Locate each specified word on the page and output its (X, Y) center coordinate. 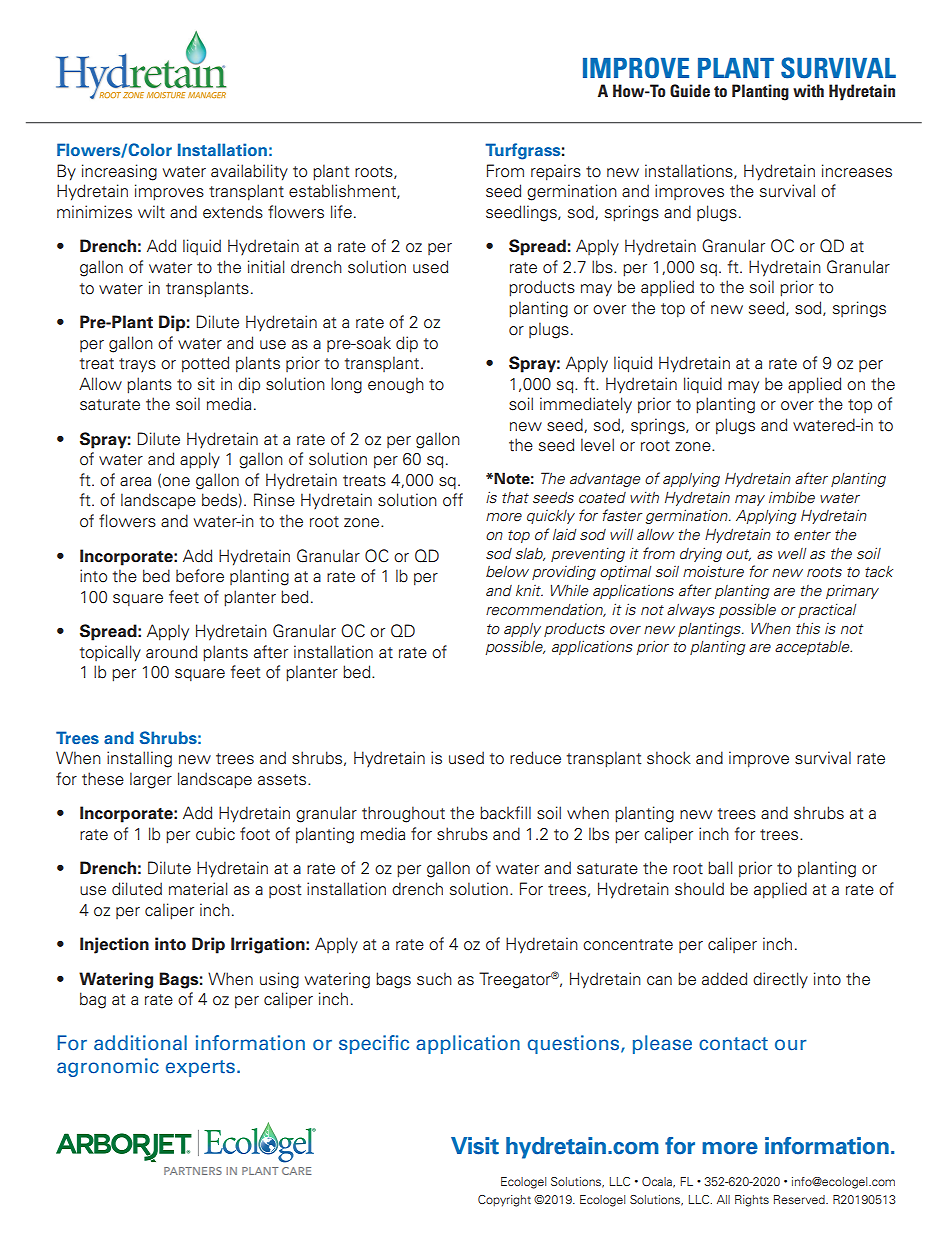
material (198, 889)
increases (857, 171)
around (171, 652)
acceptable (813, 648)
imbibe (792, 497)
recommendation (546, 610)
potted (205, 364)
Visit (475, 1146)
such (434, 979)
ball (720, 868)
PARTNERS (193, 1171)
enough (396, 385)
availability (249, 172)
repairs (556, 172)
